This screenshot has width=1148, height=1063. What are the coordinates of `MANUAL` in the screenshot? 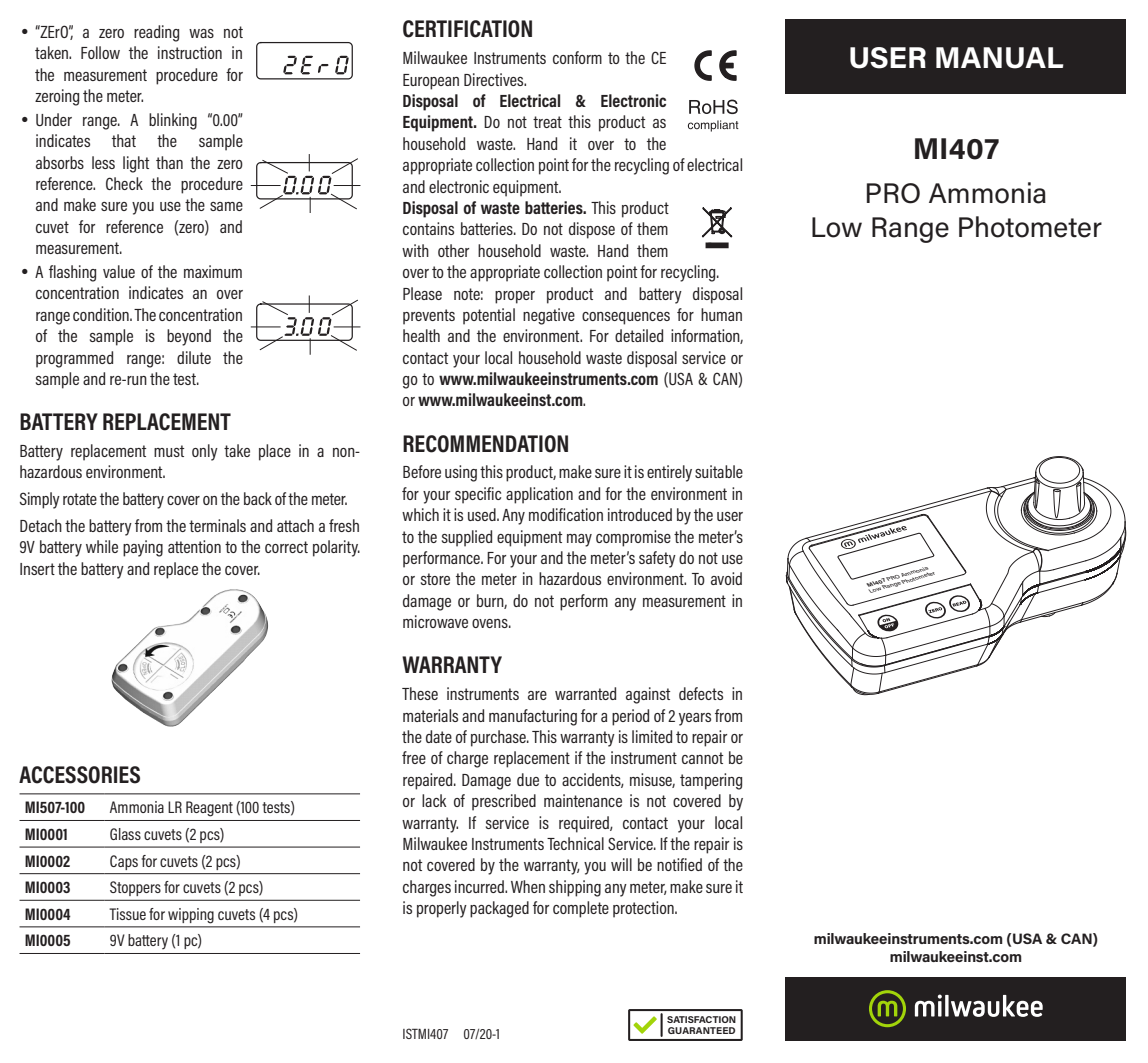 It's located at (1000, 58).
